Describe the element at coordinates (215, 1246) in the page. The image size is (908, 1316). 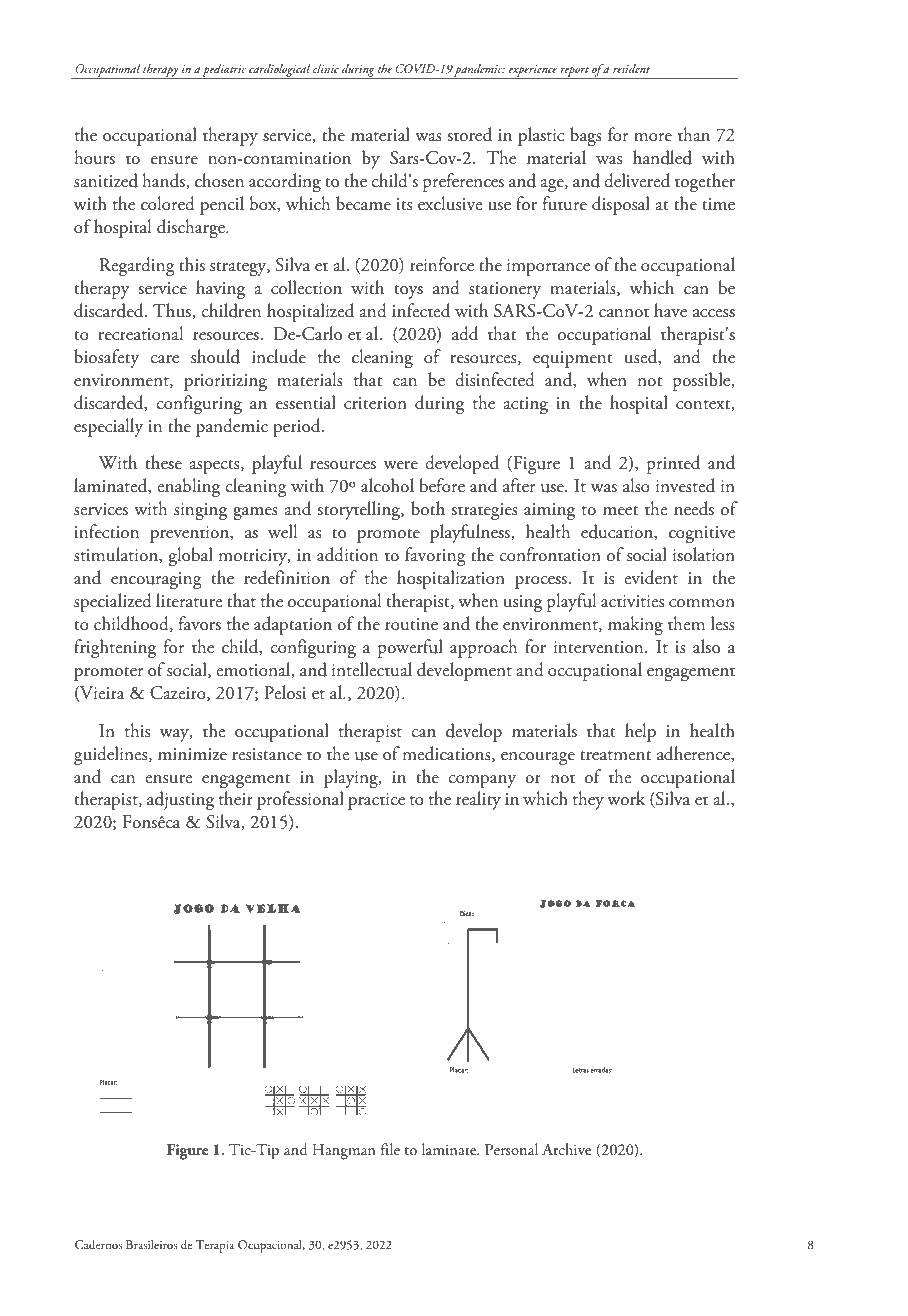
I see `Terapia` at that location.
